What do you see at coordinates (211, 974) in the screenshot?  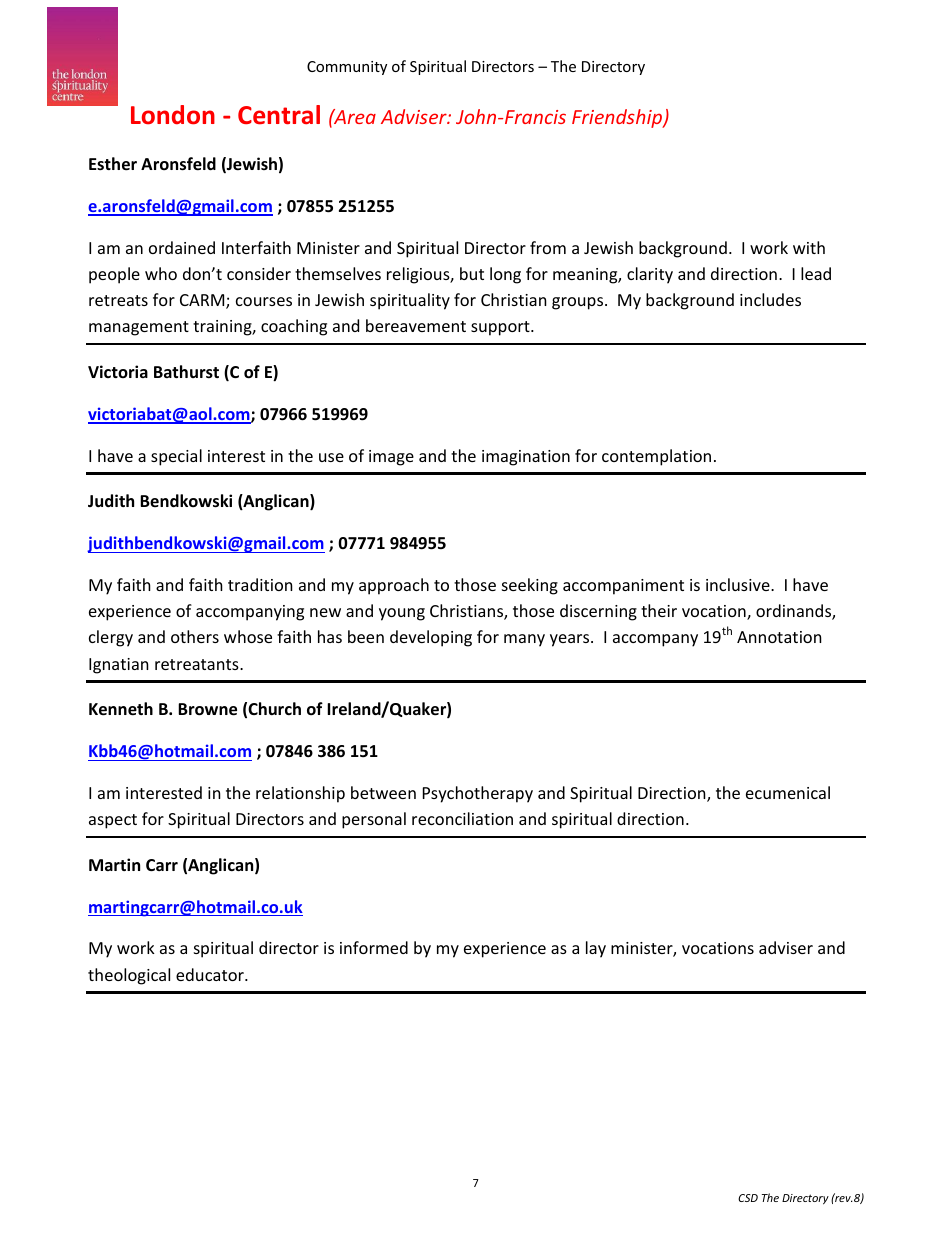 I see `educator` at bounding box center [211, 974].
